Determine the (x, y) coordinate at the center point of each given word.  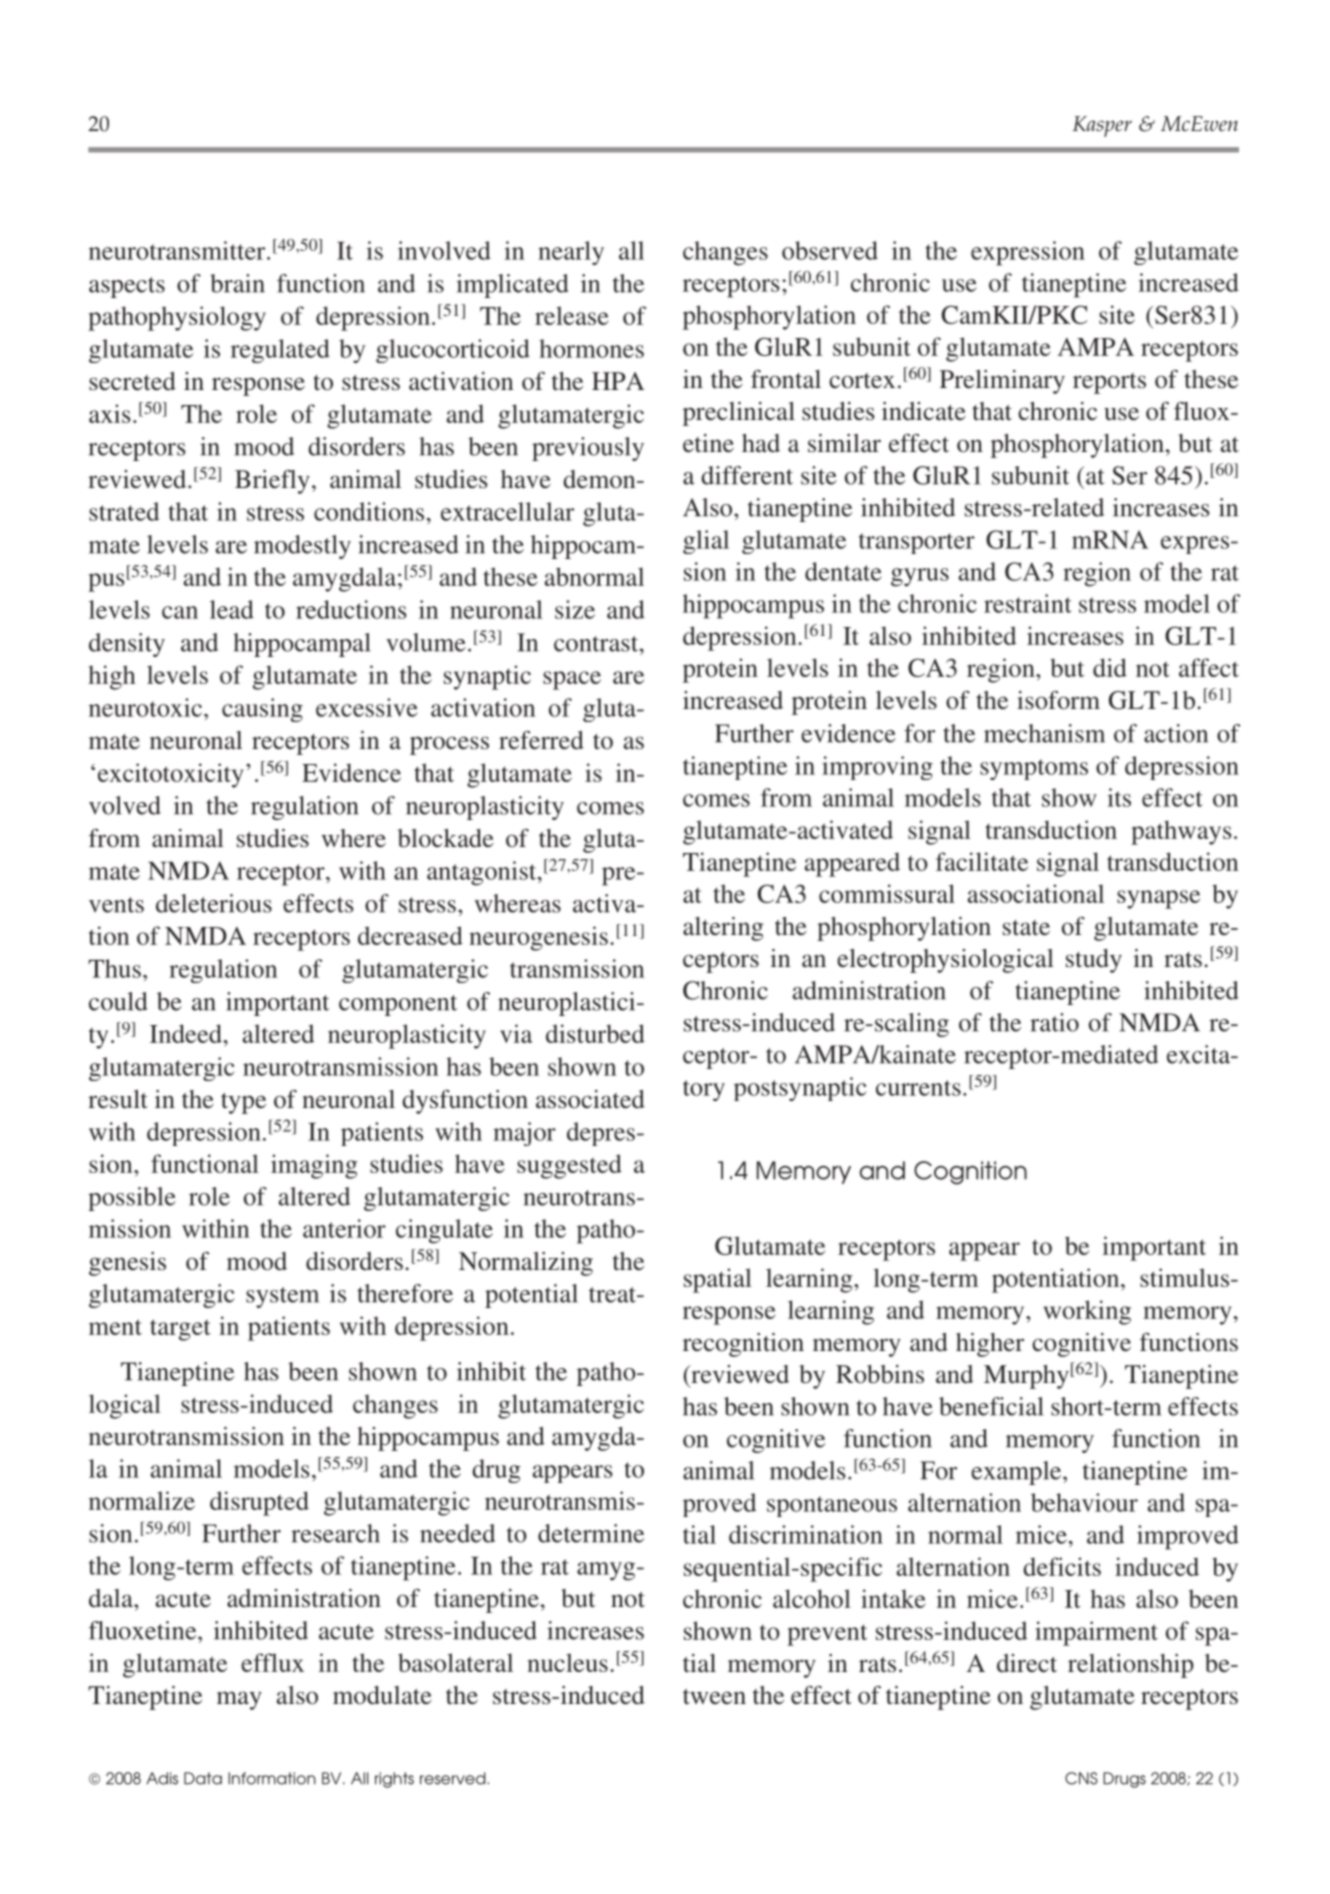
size (575, 609)
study (1094, 961)
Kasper (1102, 126)
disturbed (595, 1033)
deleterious (214, 903)
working (1087, 1312)
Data (203, 1778)
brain (237, 283)
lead (232, 609)
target (180, 1330)
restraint (1028, 603)
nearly (571, 253)
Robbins (880, 1374)
